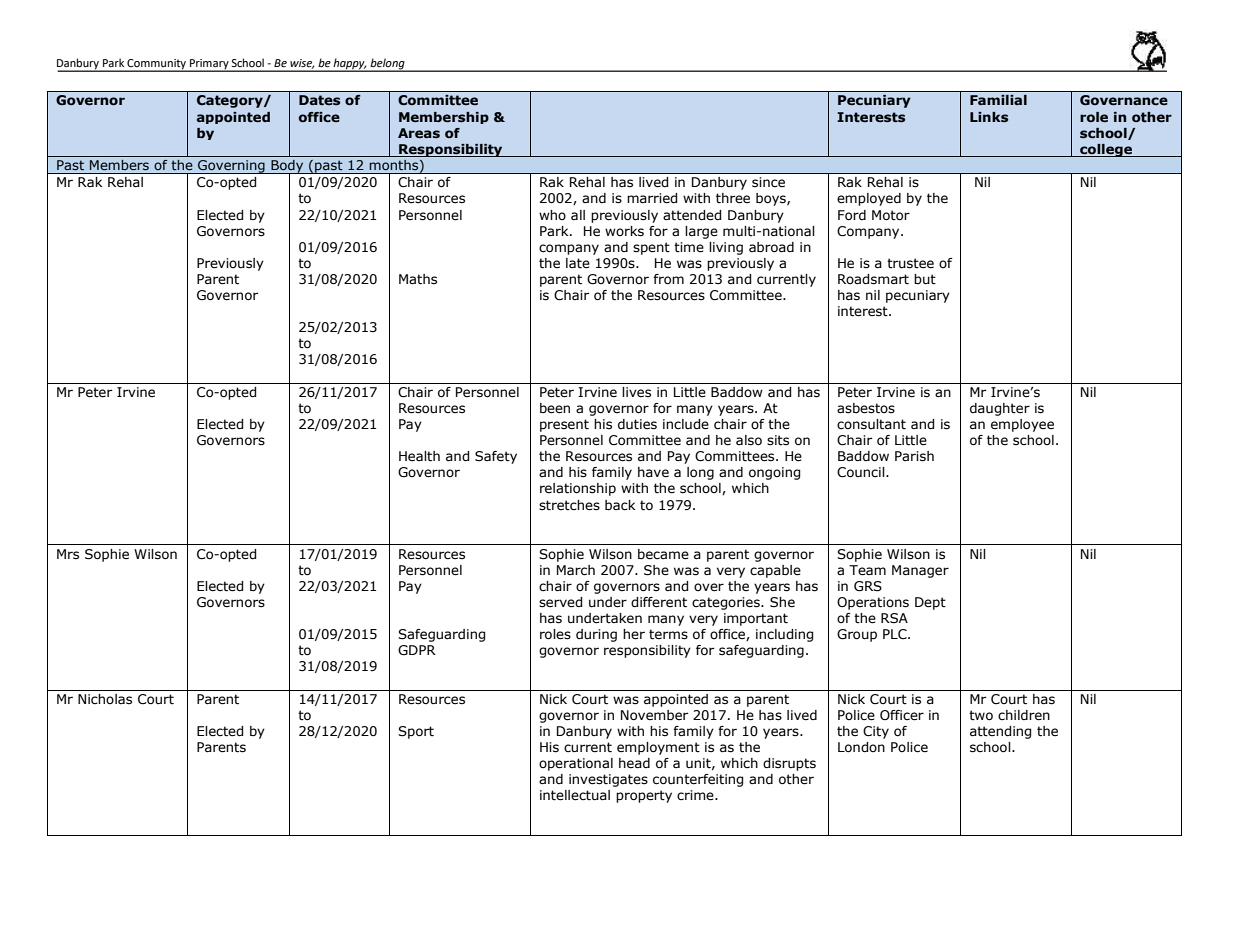 This screenshot has height=952, width=1233. What do you see at coordinates (920, 571) in the screenshot?
I see `Manager` at bounding box center [920, 571].
